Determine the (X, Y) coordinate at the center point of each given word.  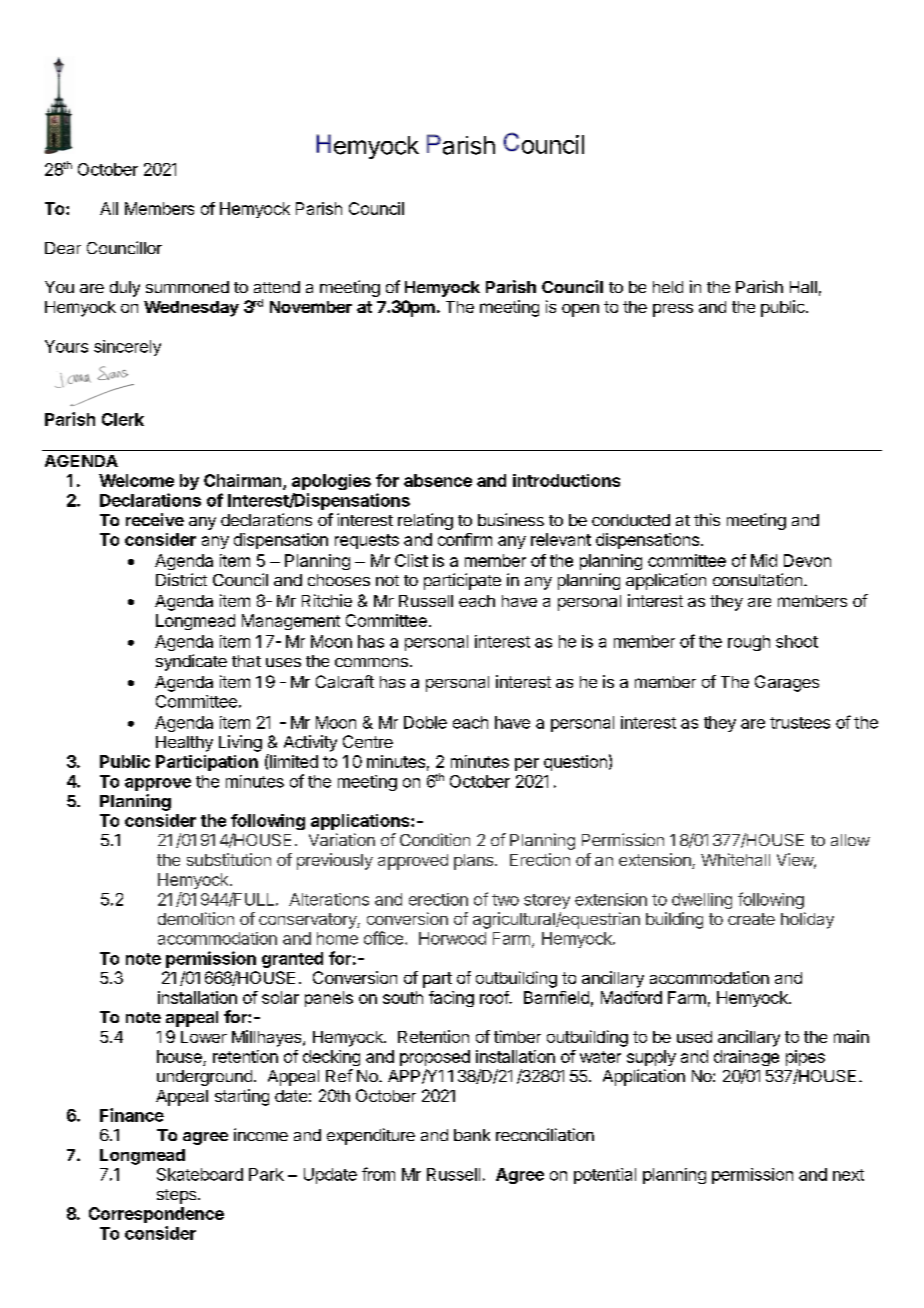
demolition (196, 918)
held (668, 287)
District (181, 579)
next (848, 1175)
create (751, 919)
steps (178, 1196)
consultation (757, 579)
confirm (465, 539)
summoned (187, 287)
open (580, 310)
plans (475, 862)
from (378, 1174)
